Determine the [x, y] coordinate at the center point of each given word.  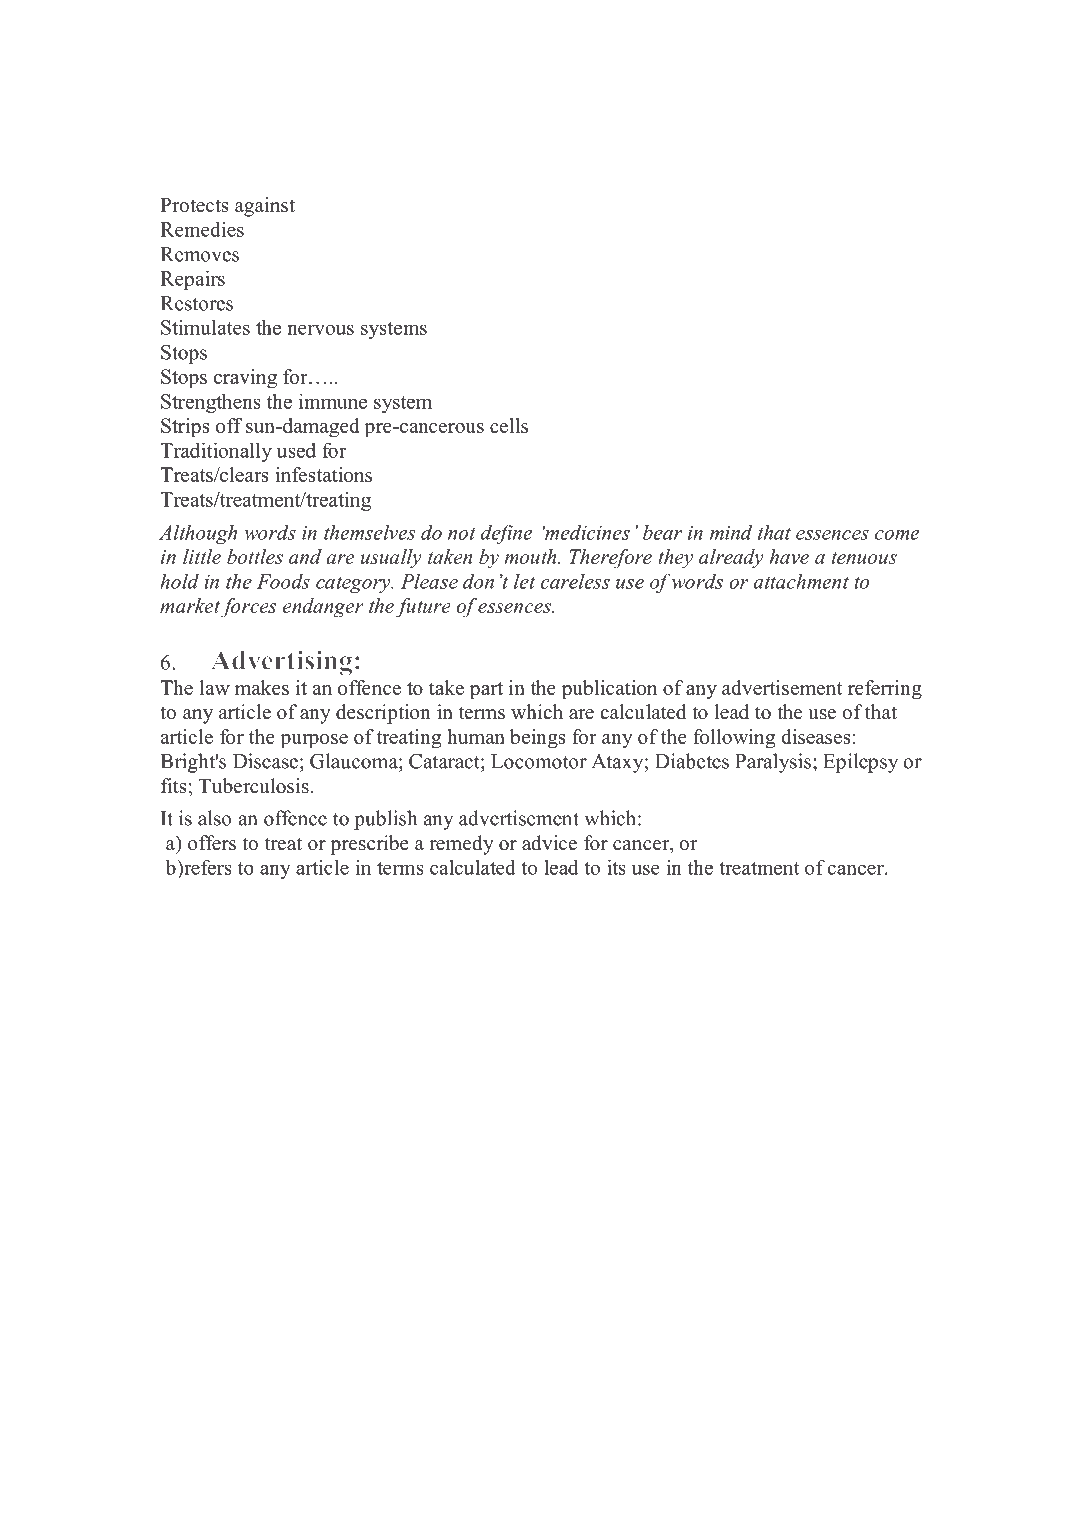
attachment [801, 581]
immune [333, 401]
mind [731, 532]
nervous [320, 329]
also [214, 818]
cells [509, 425]
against [265, 207]
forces [248, 608]
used [296, 450]
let [524, 581]
